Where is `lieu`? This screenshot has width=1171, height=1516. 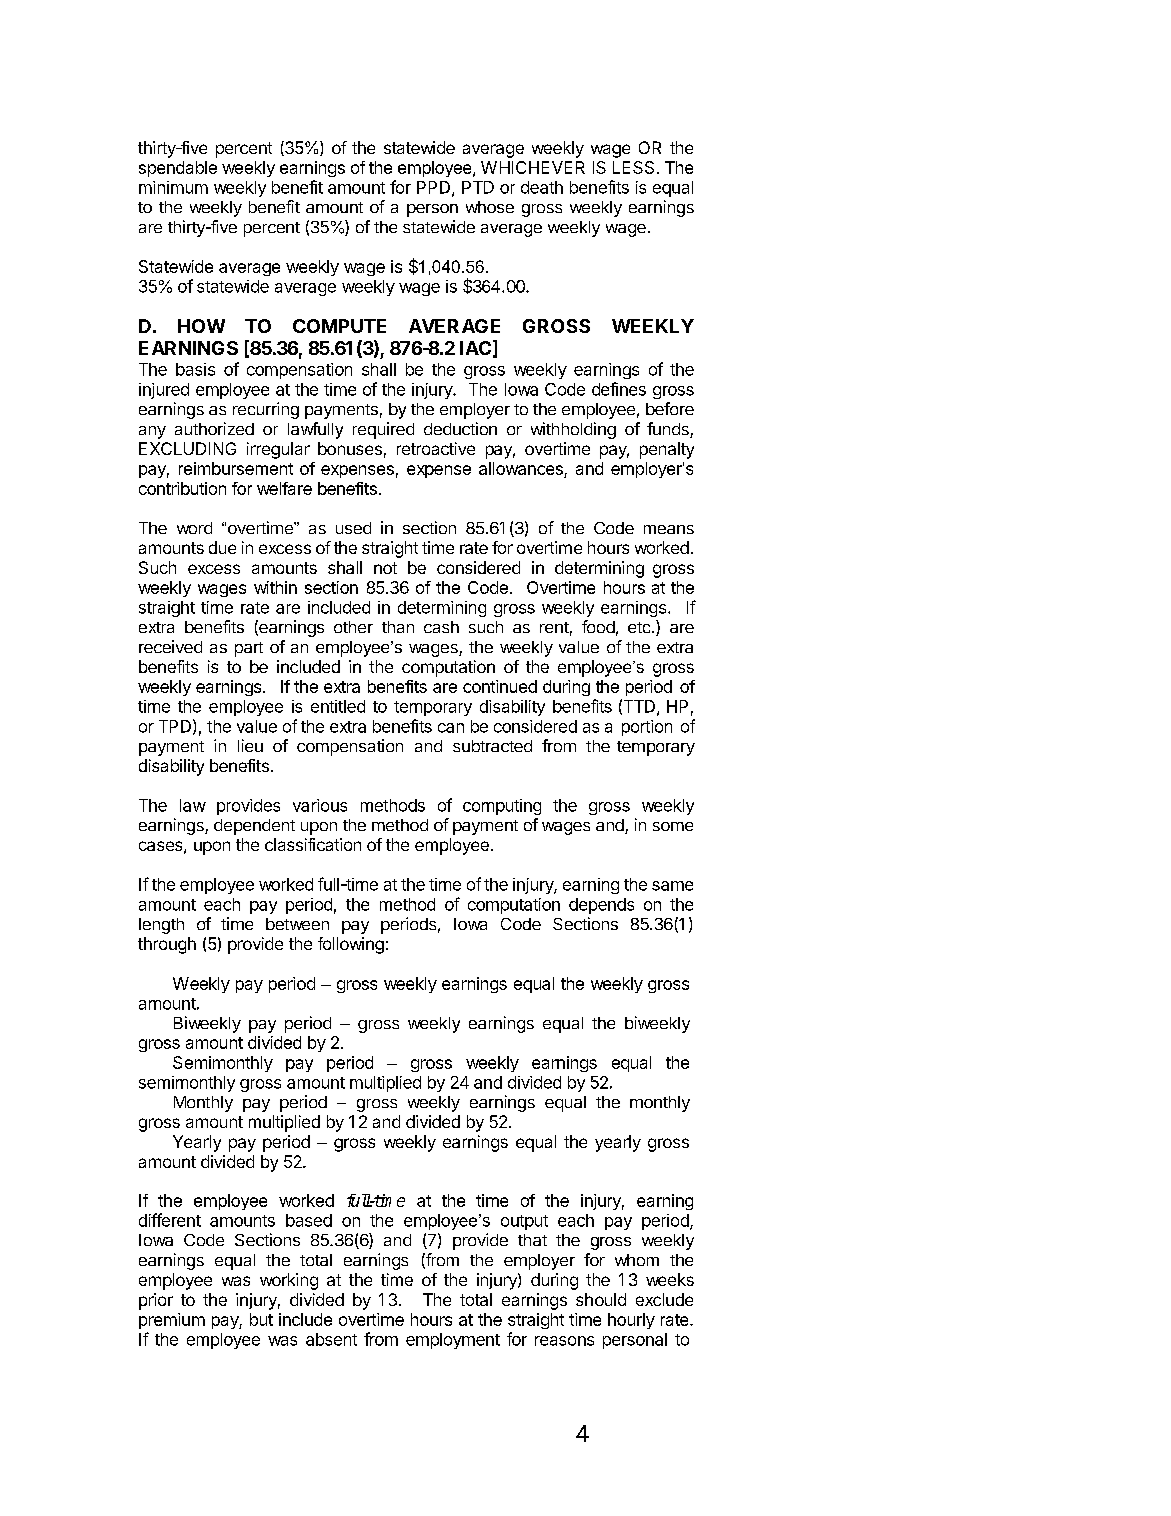
lieu is located at coordinates (250, 745).
